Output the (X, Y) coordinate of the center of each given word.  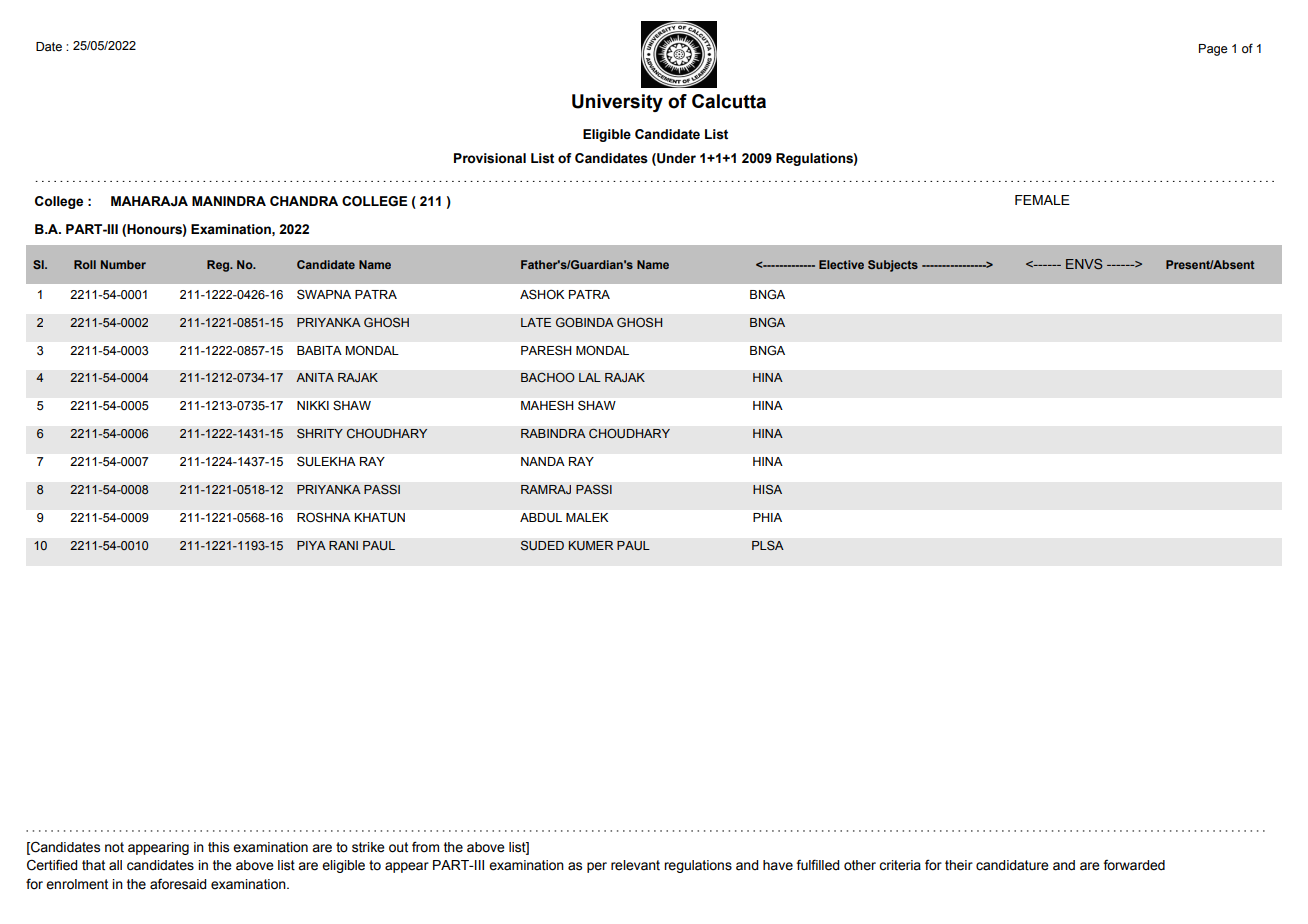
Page (1213, 50)
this (218, 847)
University (617, 103)
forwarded (1134, 865)
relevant (635, 865)
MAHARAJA (149, 201)
